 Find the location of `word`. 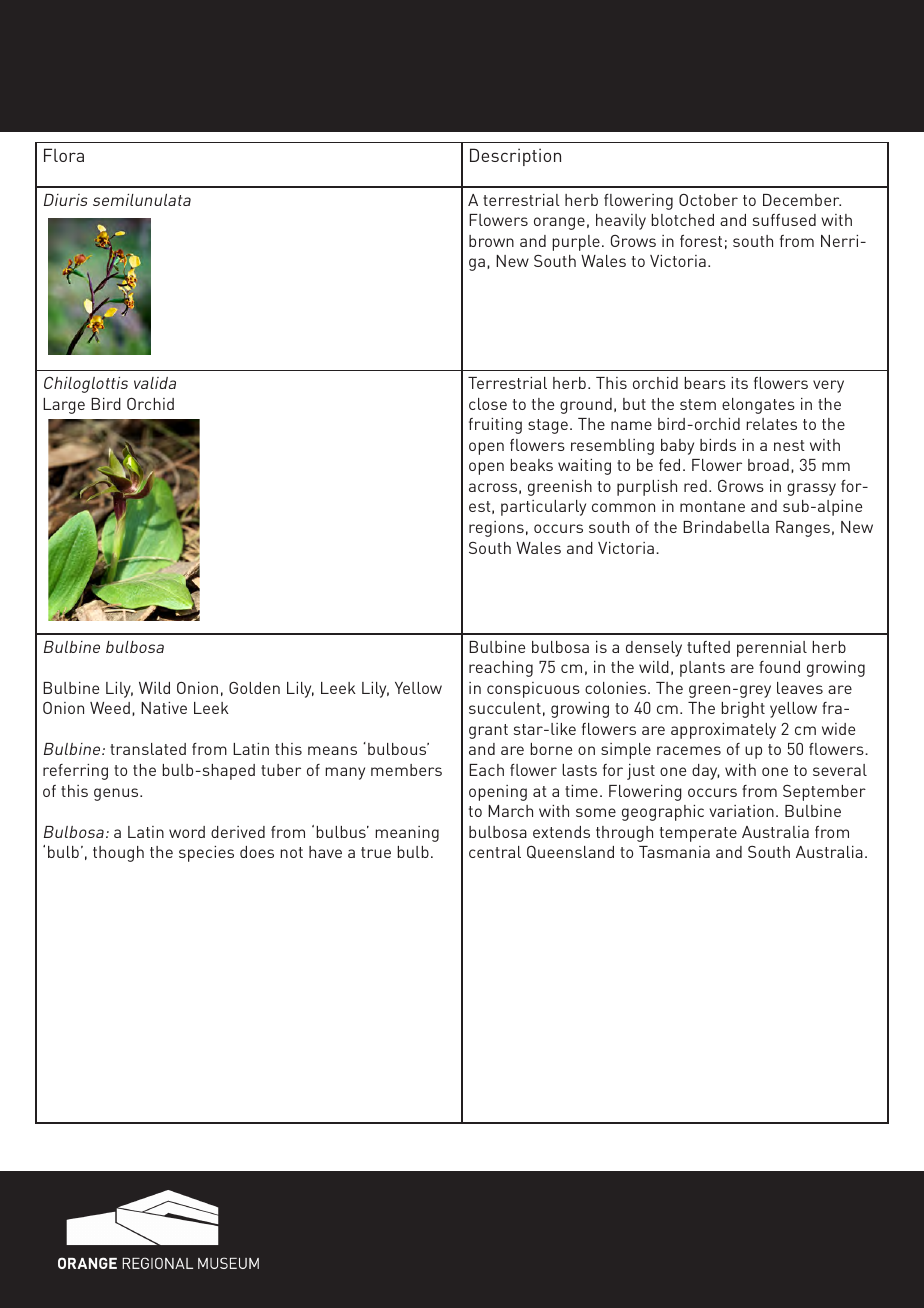

word is located at coordinates (187, 832).
